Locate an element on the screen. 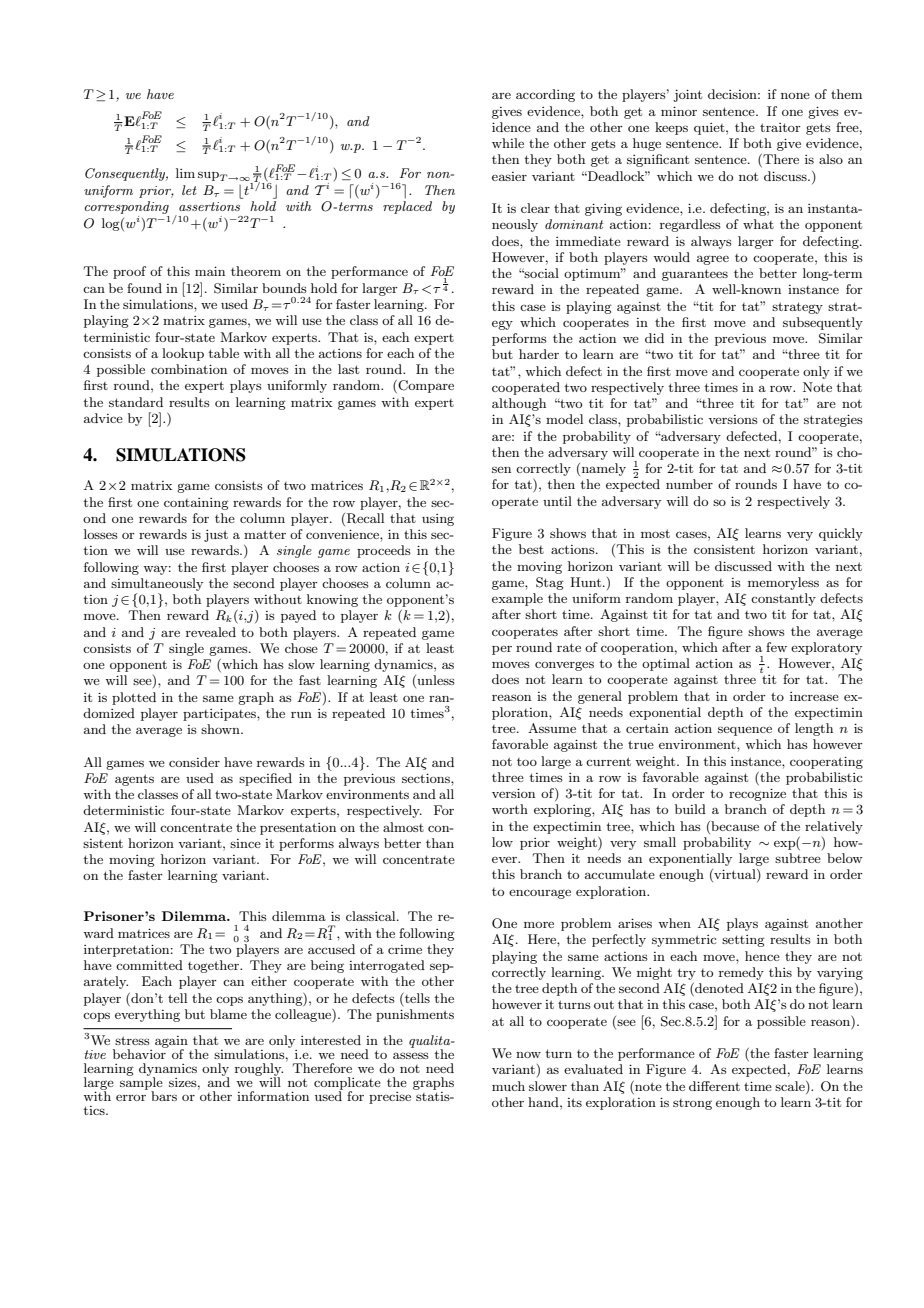  example is located at coordinates (517, 599).
